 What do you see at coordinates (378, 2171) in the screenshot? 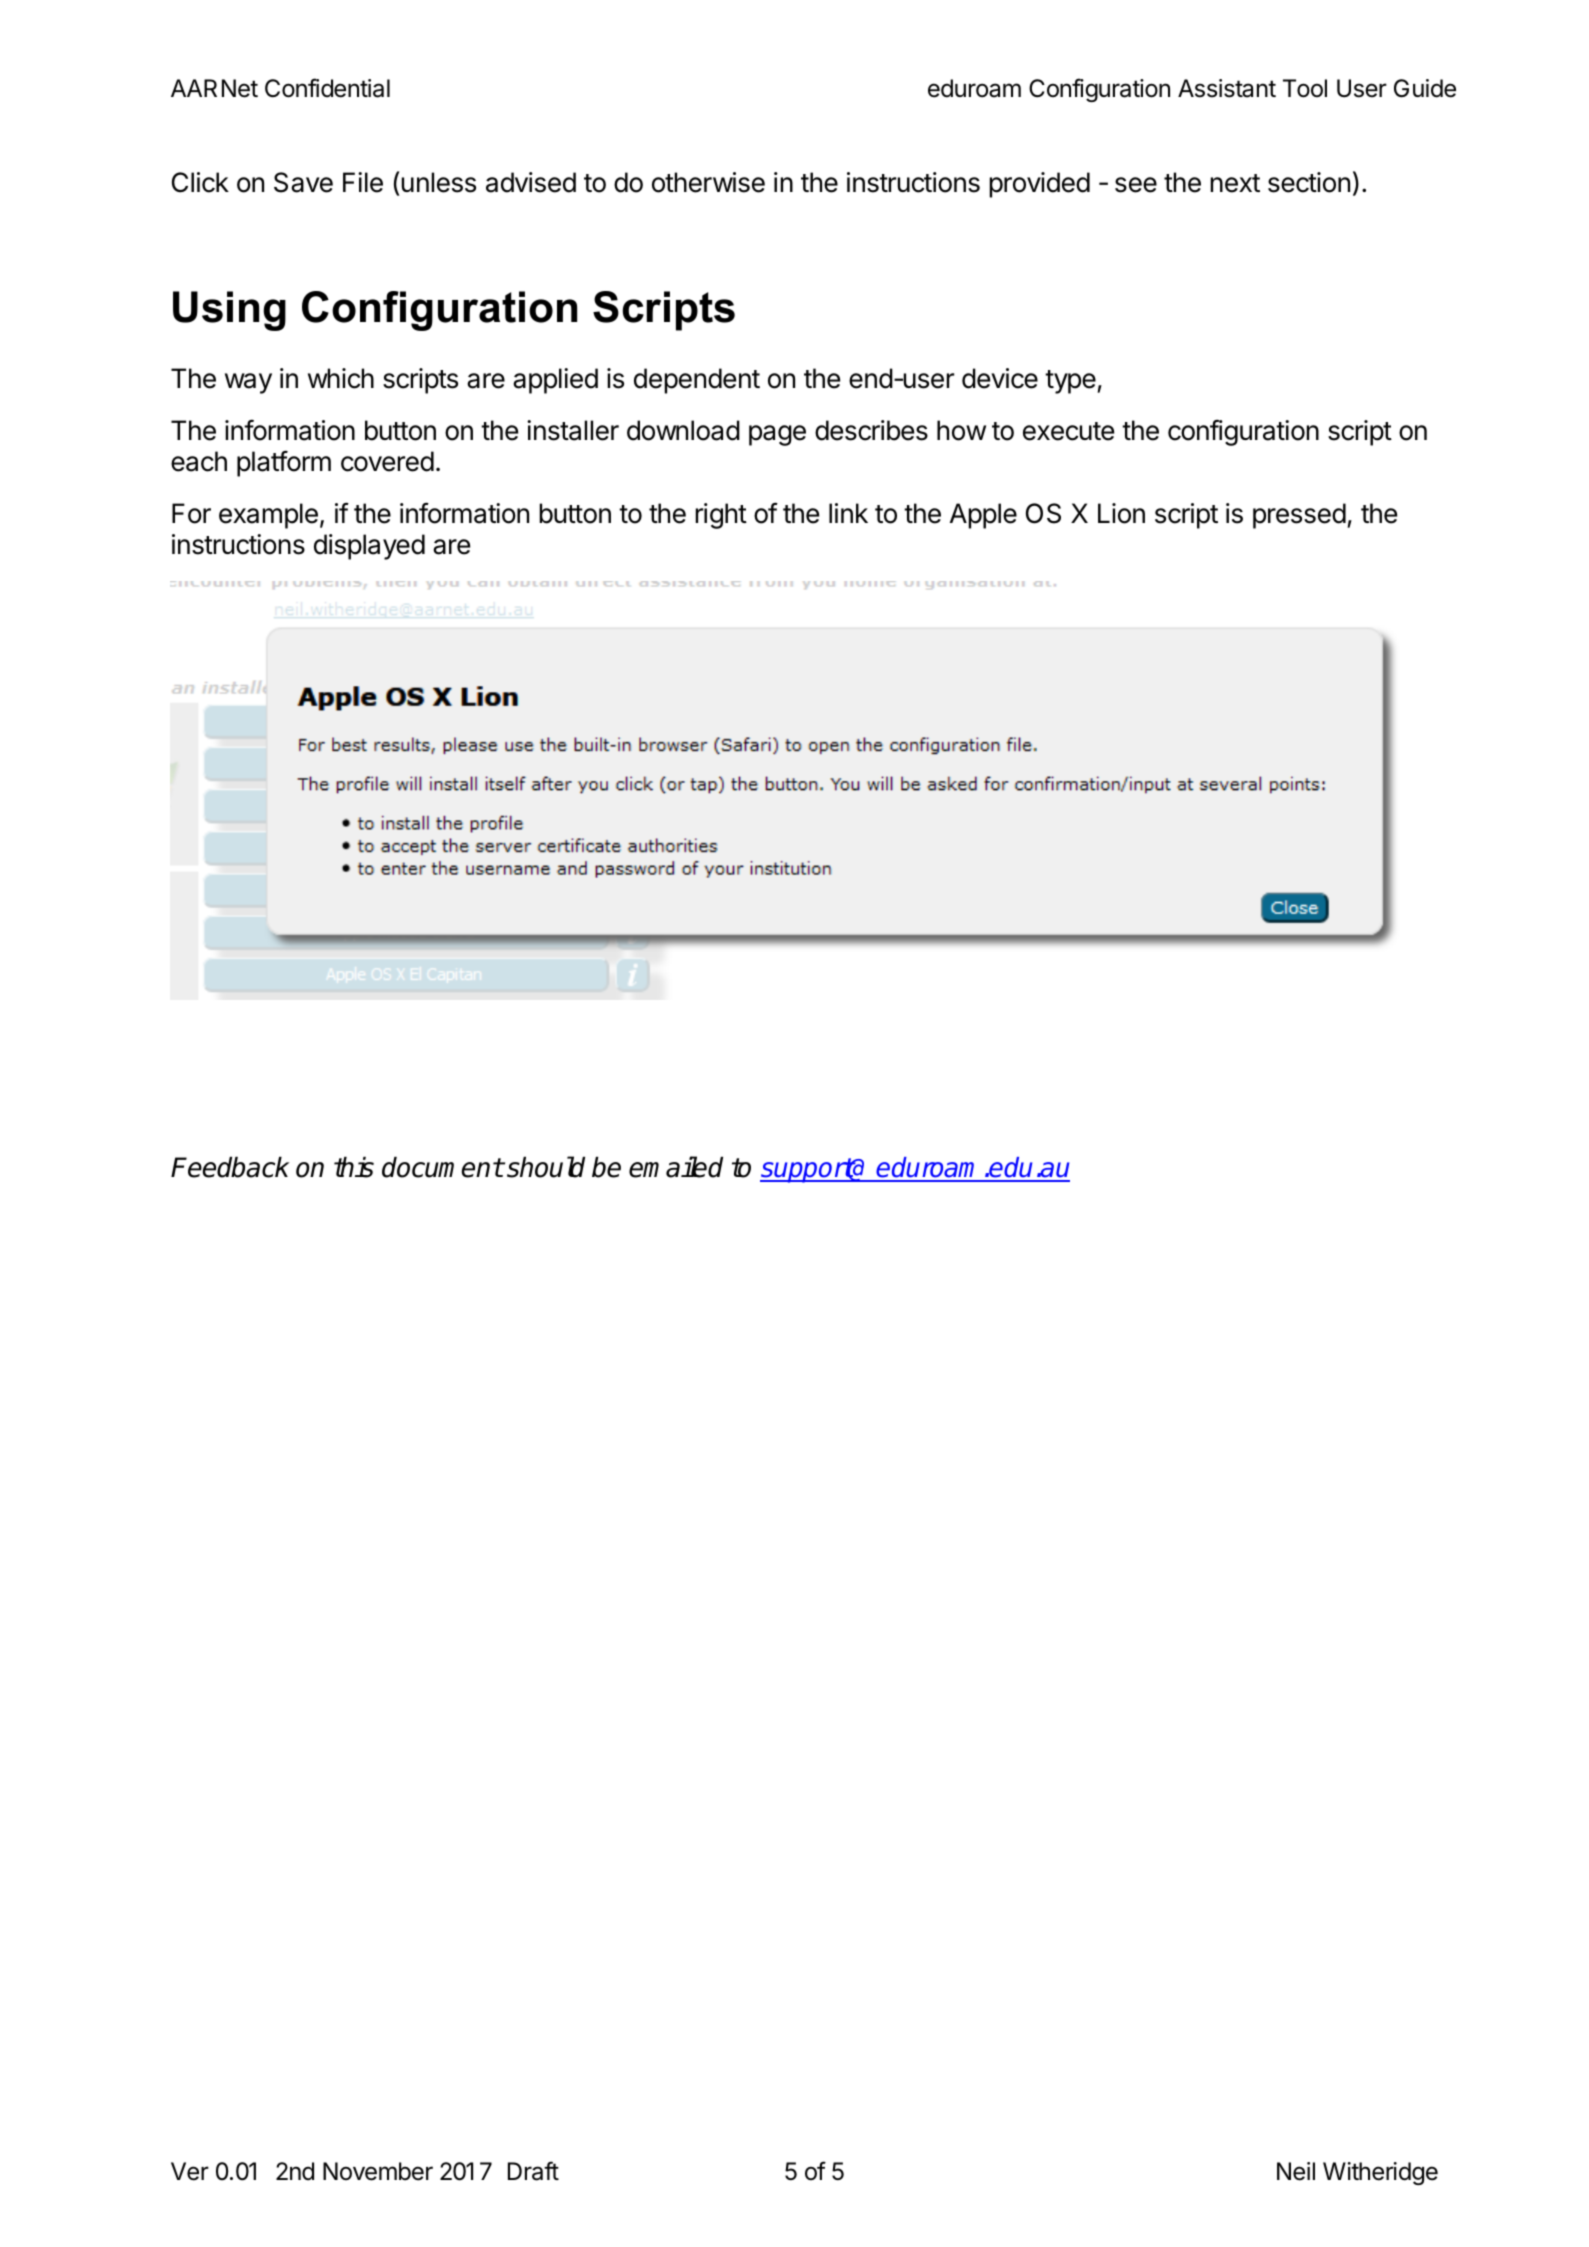
I see `November` at bounding box center [378, 2171].
